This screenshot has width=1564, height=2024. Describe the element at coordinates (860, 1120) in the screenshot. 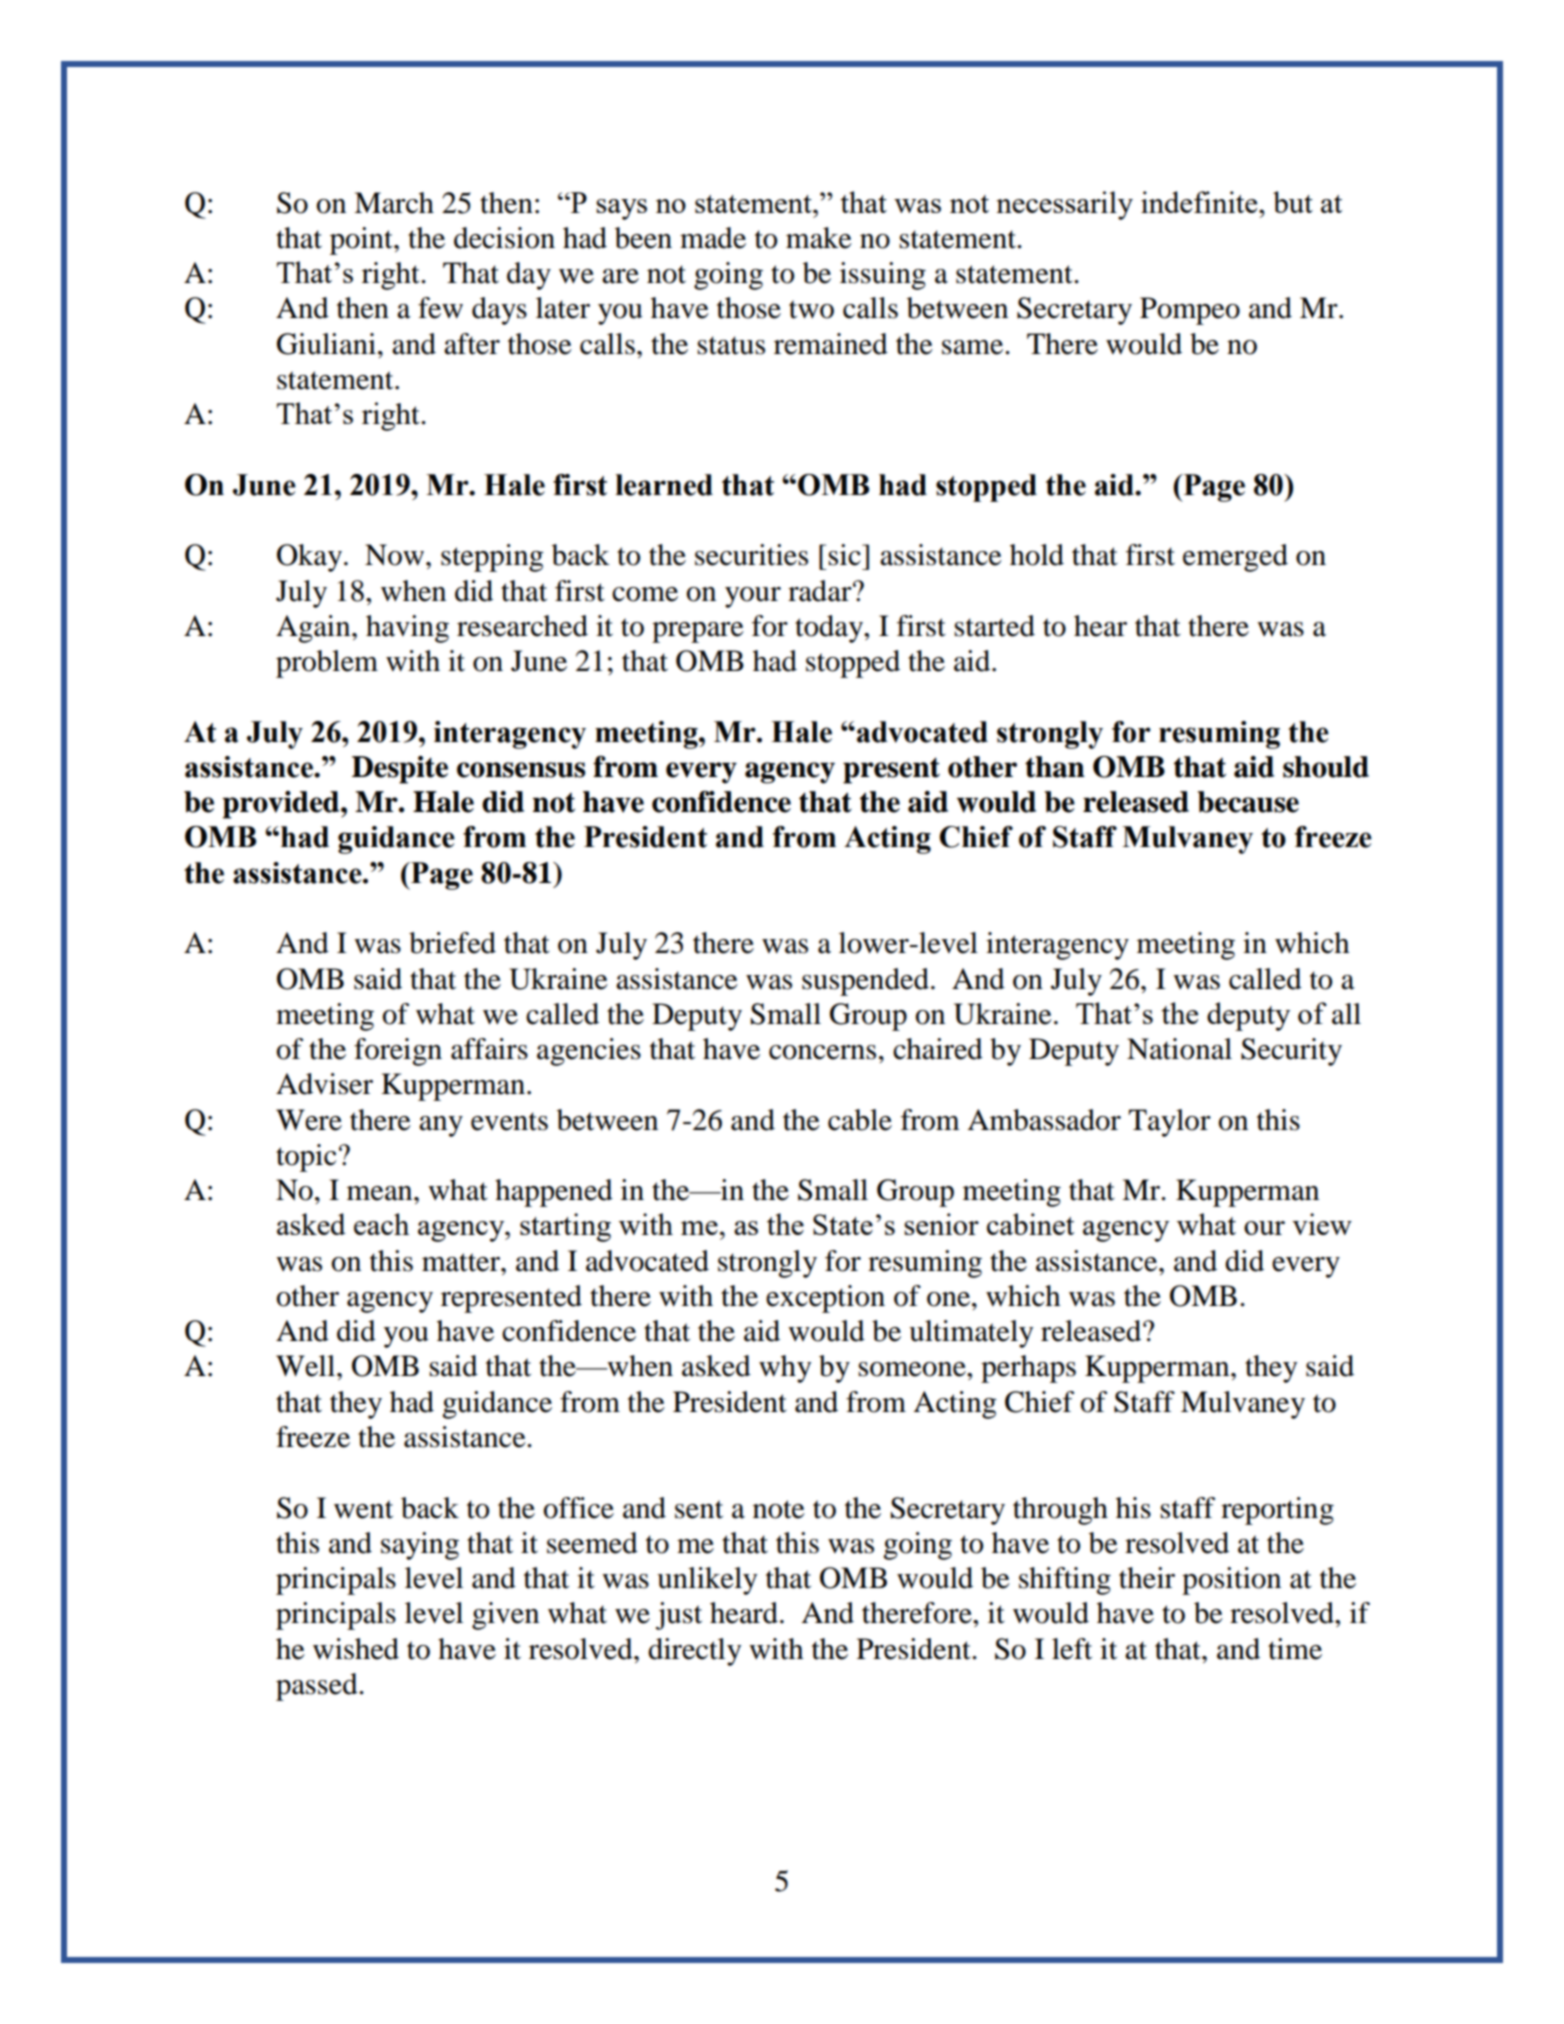

I see `cable` at that location.
